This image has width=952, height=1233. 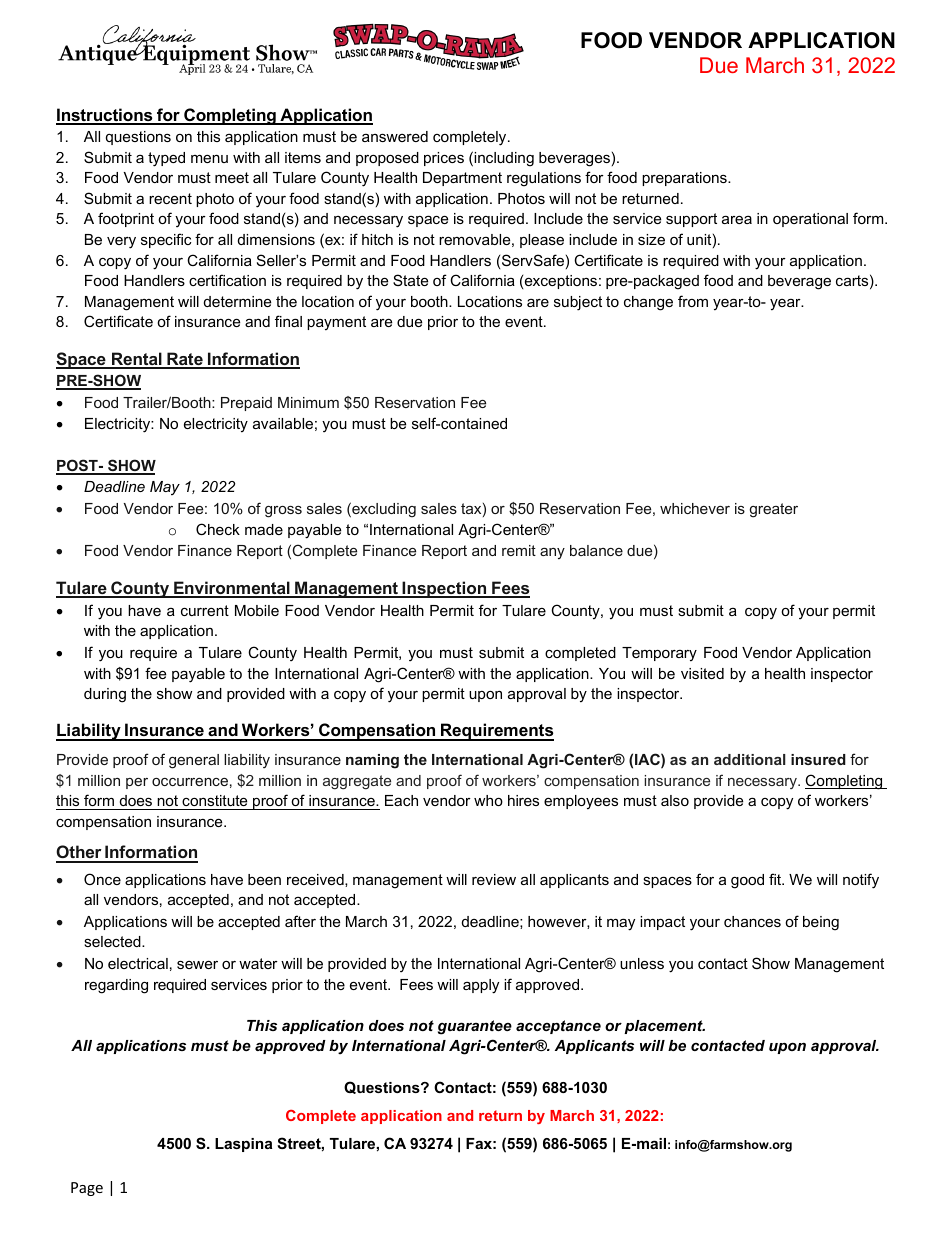 I want to click on Page, so click(x=87, y=1189).
